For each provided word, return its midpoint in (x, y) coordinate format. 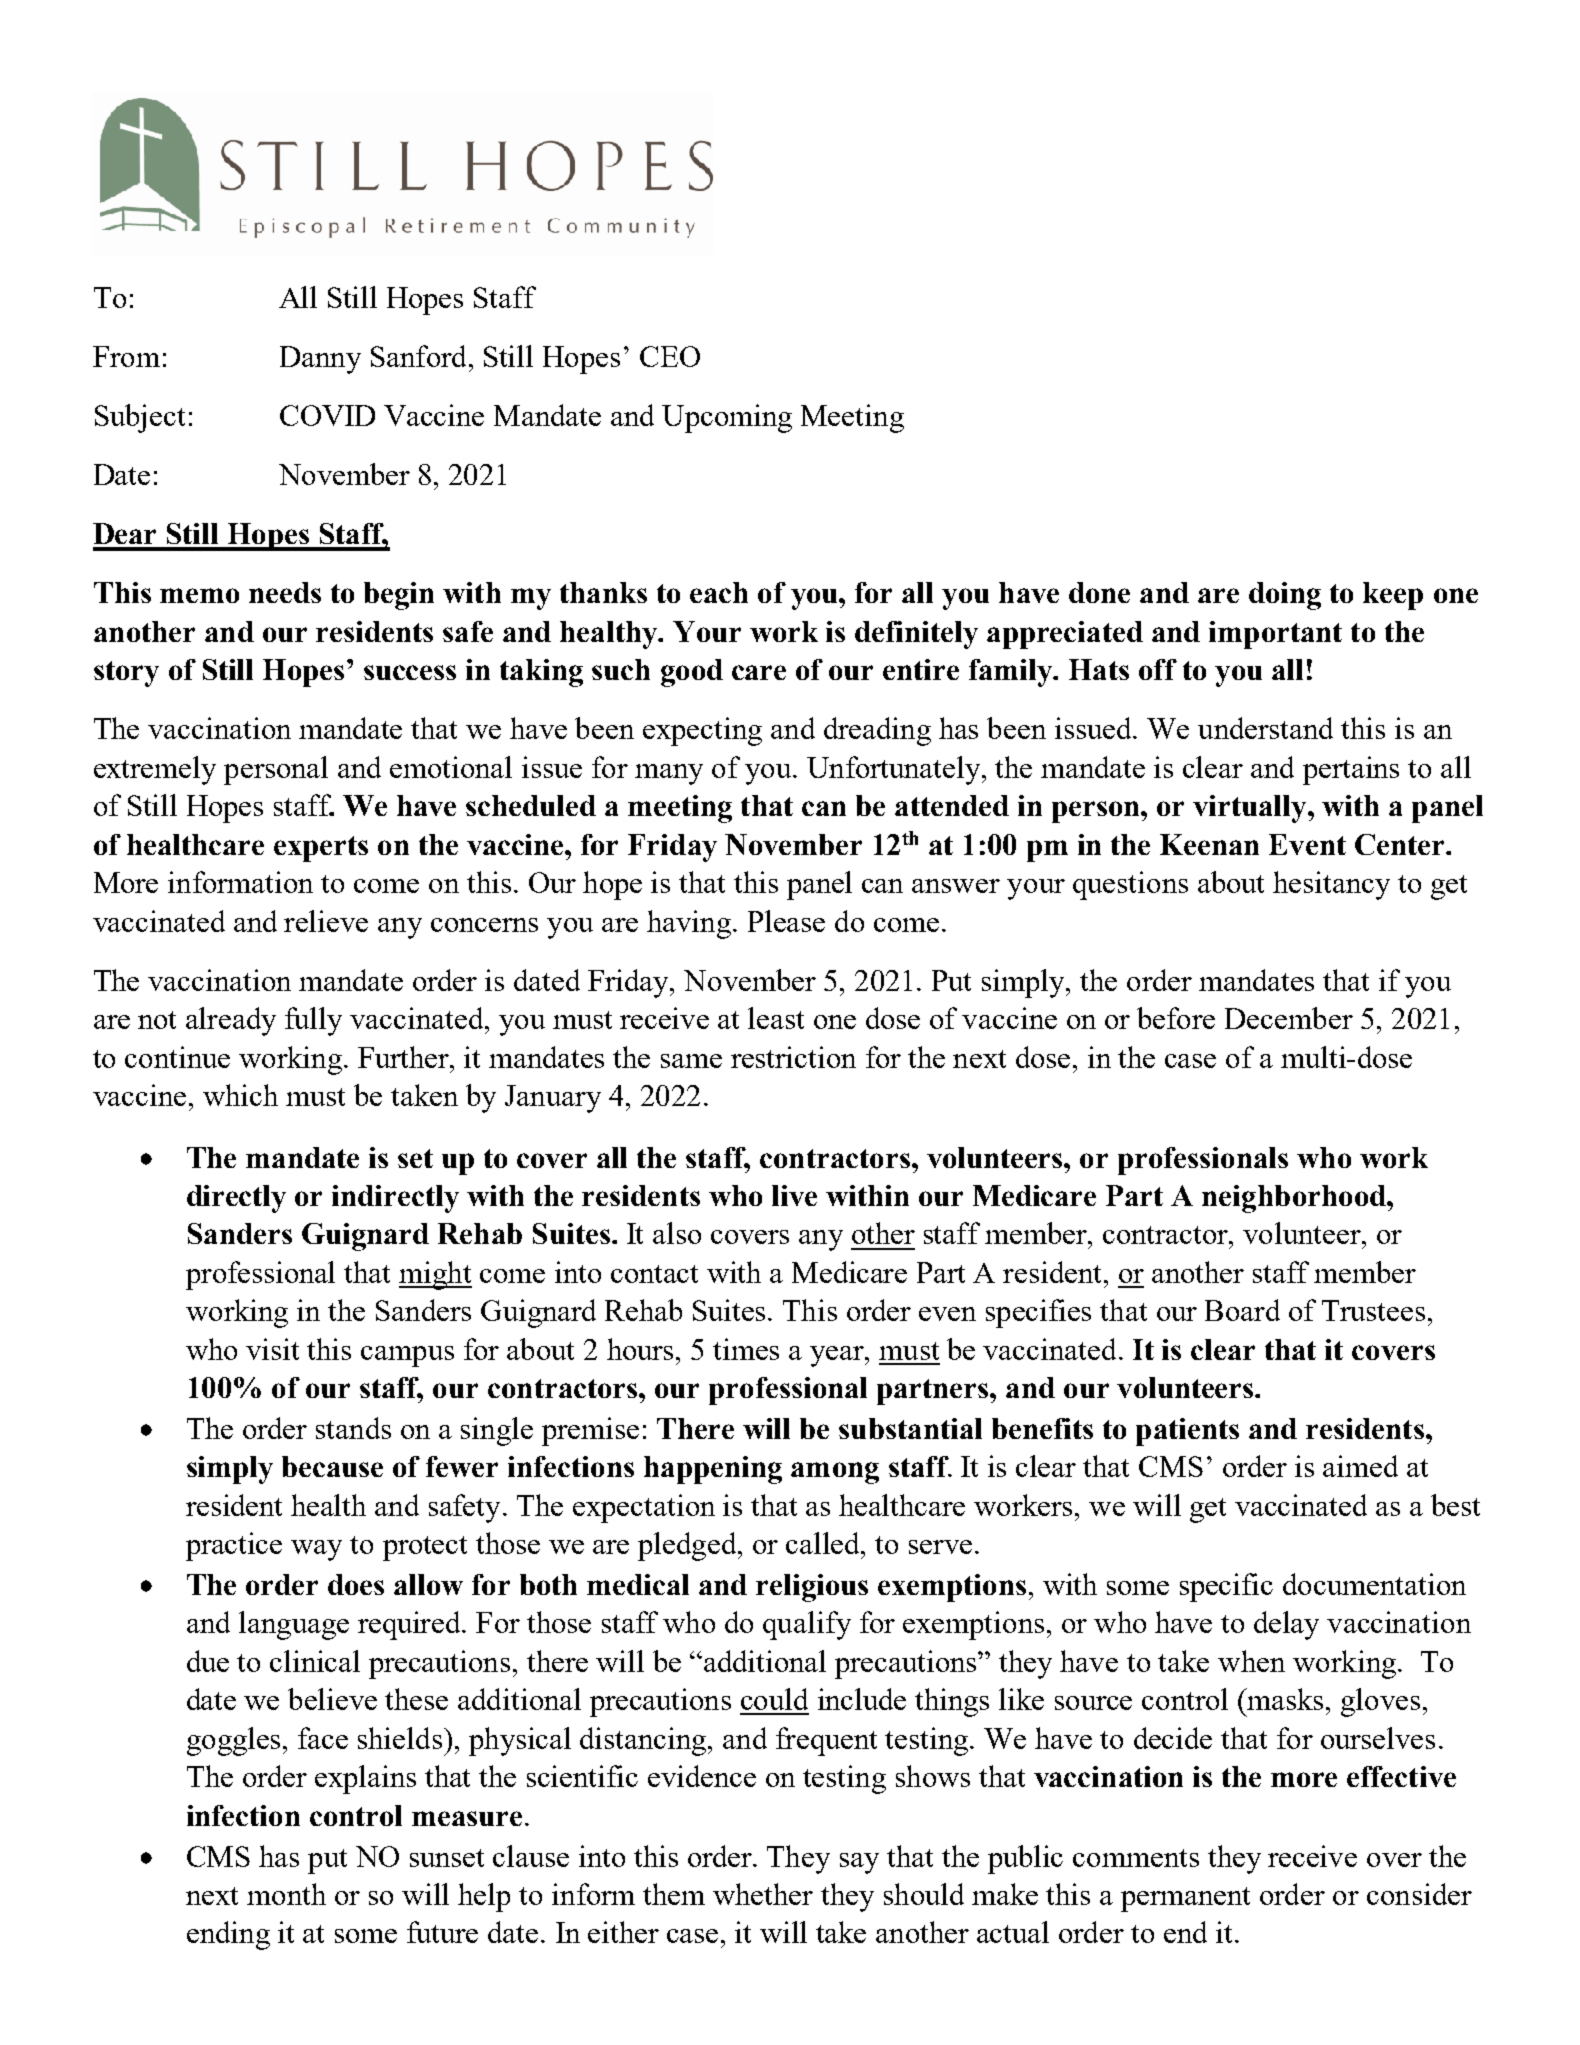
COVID (327, 415)
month (286, 1894)
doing (1285, 596)
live (794, 1195)
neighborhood (1295, 1199)
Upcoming (727, 418)
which (240, 1095)
